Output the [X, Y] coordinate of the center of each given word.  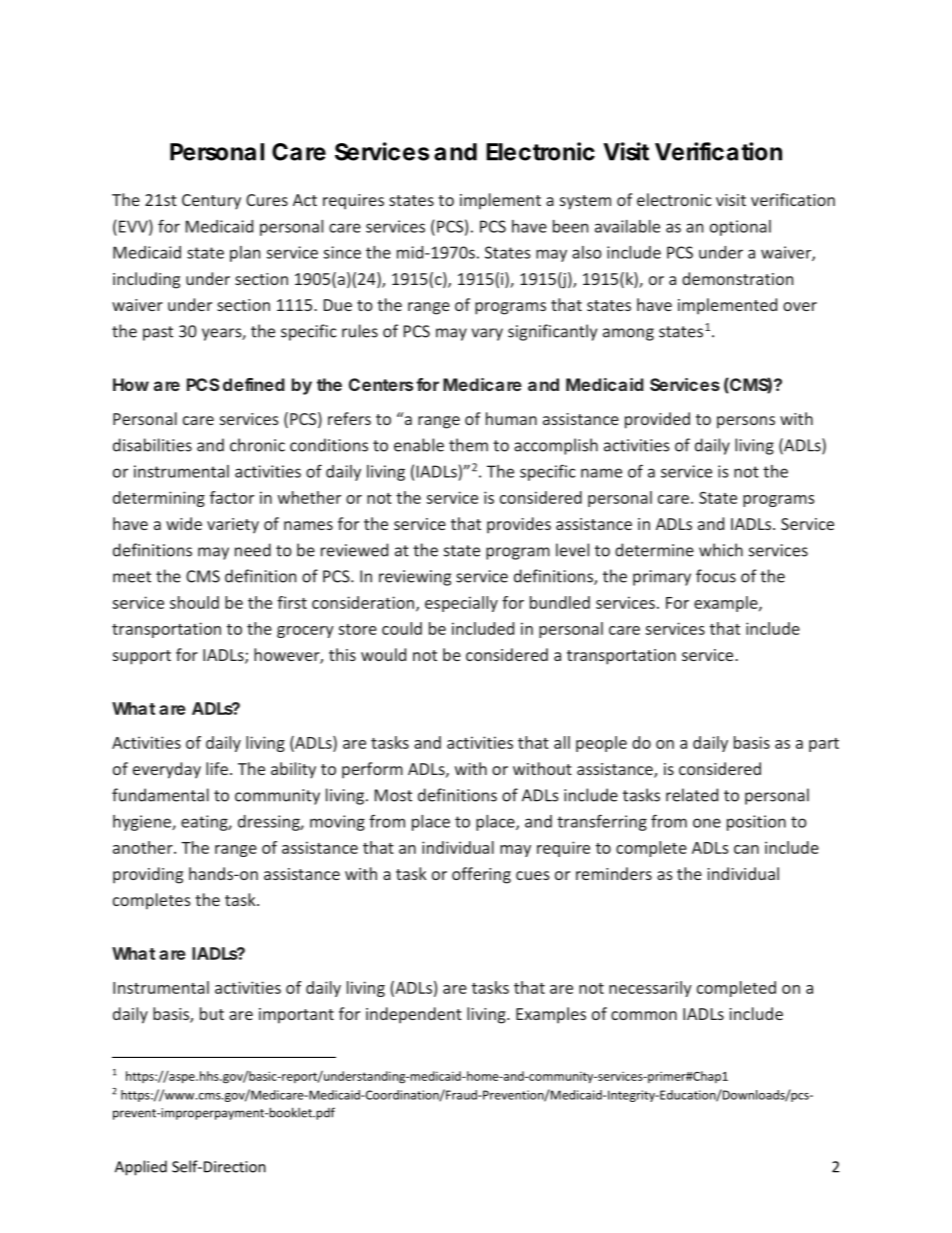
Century [211, 202]
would [383, 654]
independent [414, 1015]
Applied [141, 1168]
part [824, 745]
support [142, 657]
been [570, 226]
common [644, 1015]
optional [740, 228]
